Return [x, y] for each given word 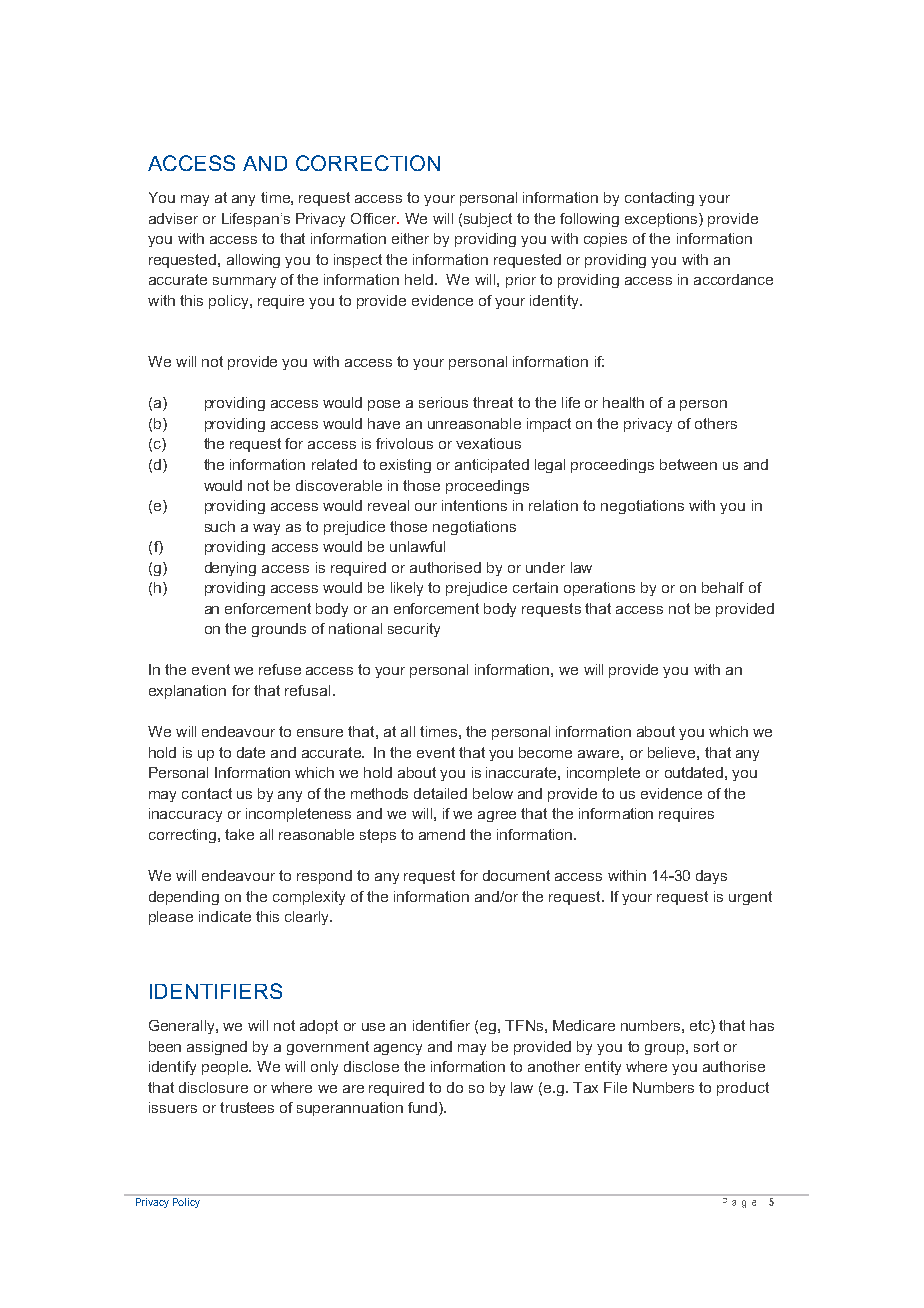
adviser [173, 218]
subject [488, 220]
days [711, 877]
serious [443, 402]
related [334, 464]
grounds [279, 630]
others [716, 423]
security [414, 630]
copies [605, 240]
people [226, 1068]
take [239, 834]
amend [442, 834]
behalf [723, 587]
